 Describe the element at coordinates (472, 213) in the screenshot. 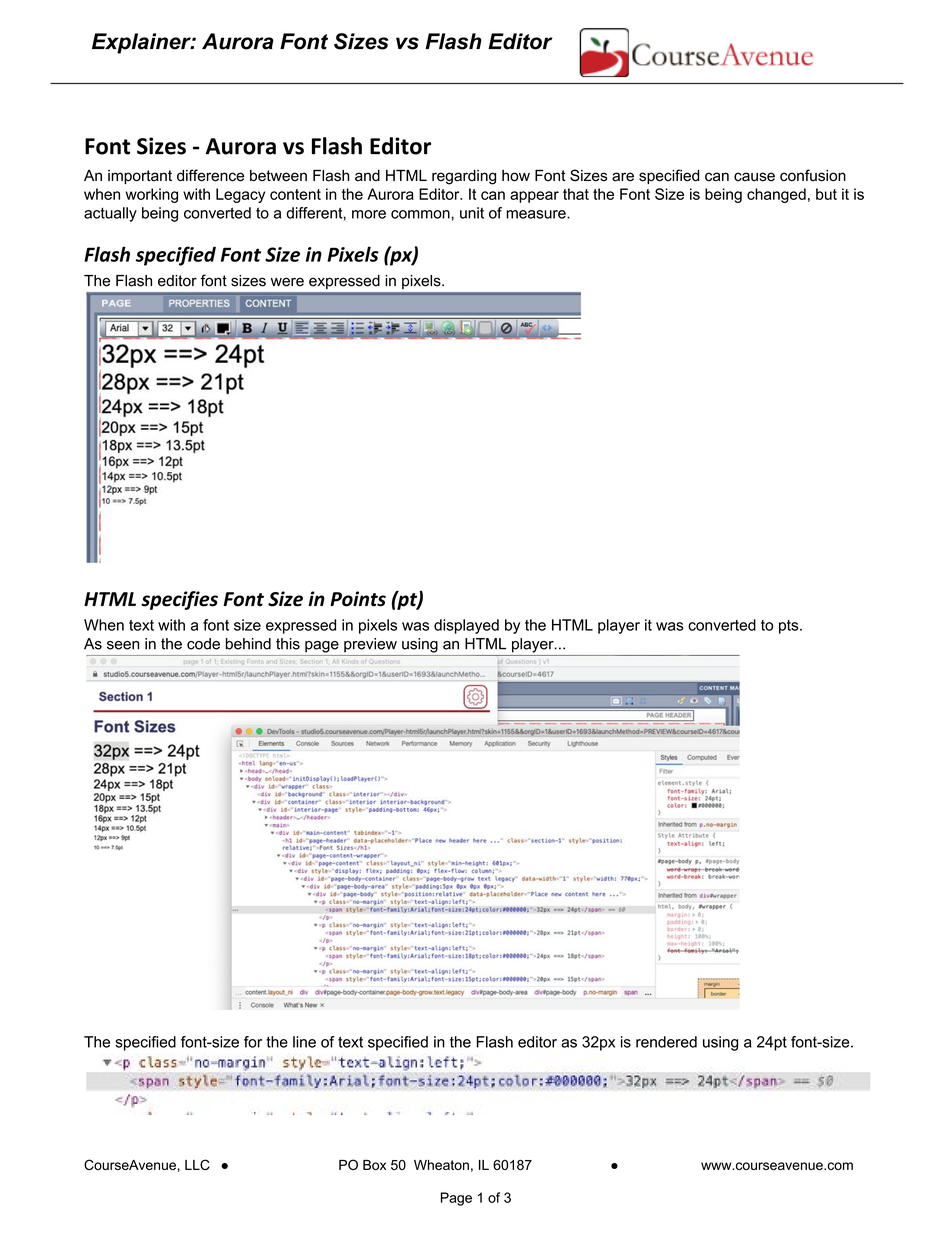

I see `unit` at that location.
